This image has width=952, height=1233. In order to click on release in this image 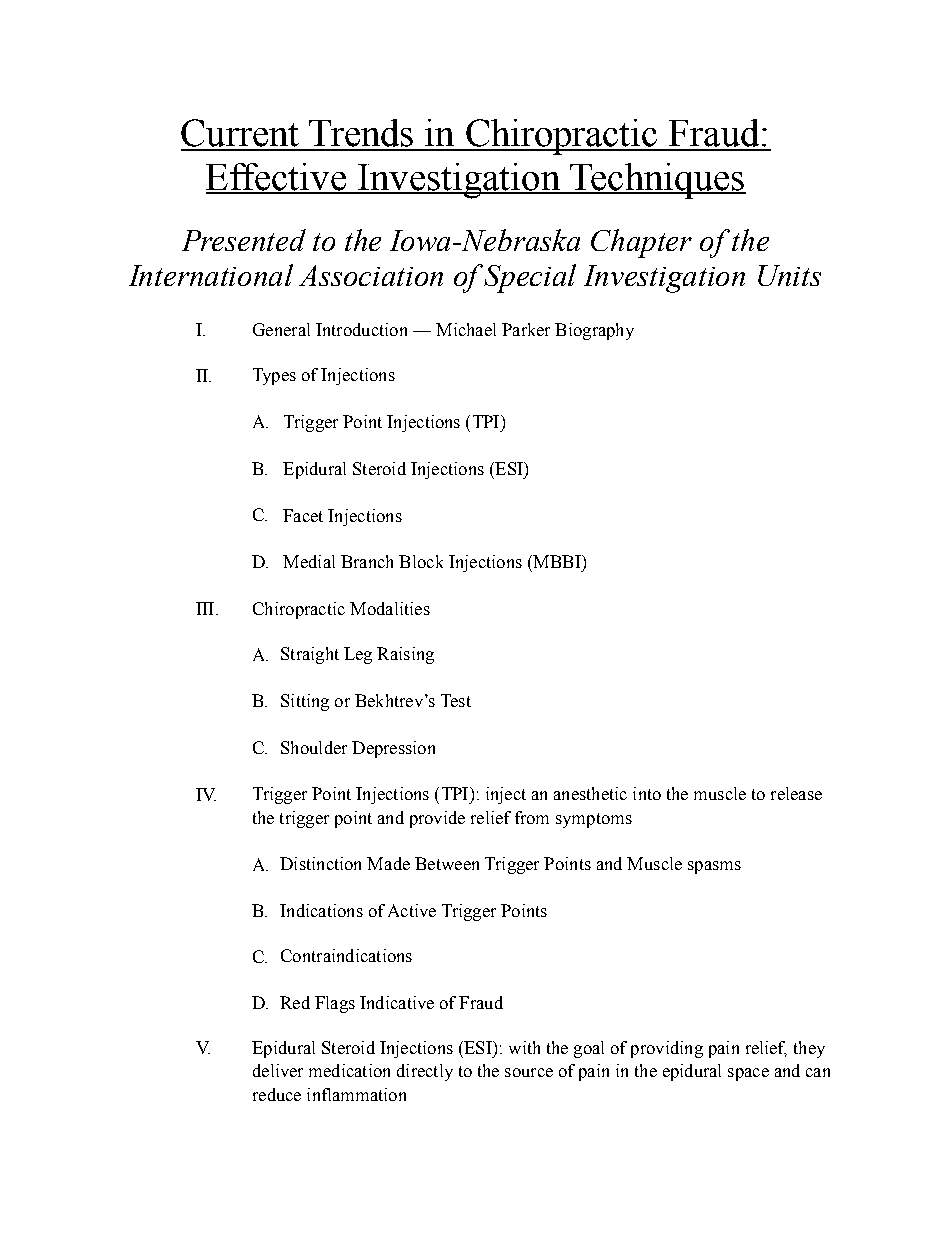, I will do `click(796, 793)`.
